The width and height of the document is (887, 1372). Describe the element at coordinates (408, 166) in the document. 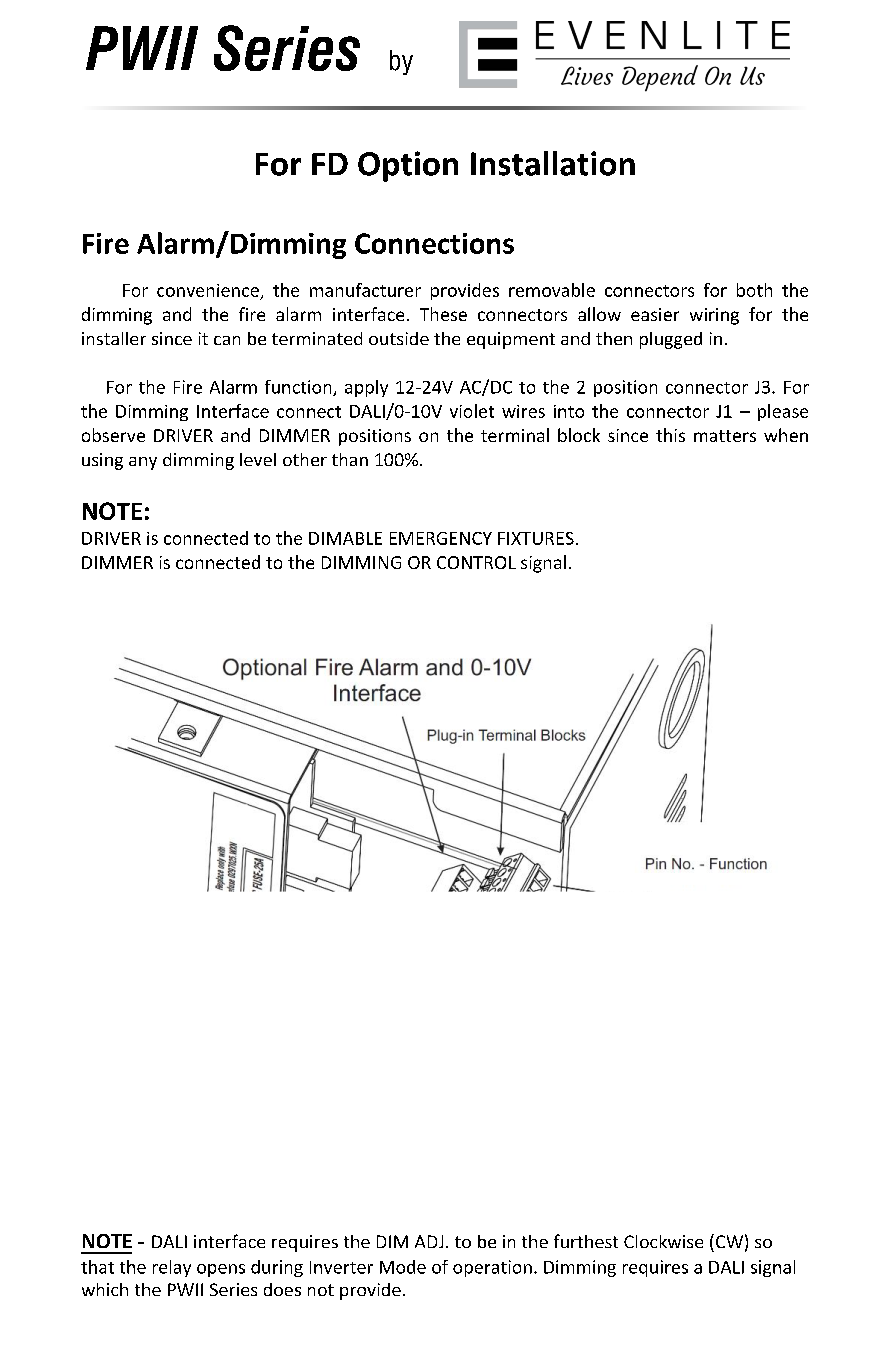

I see `Option` at that location.
